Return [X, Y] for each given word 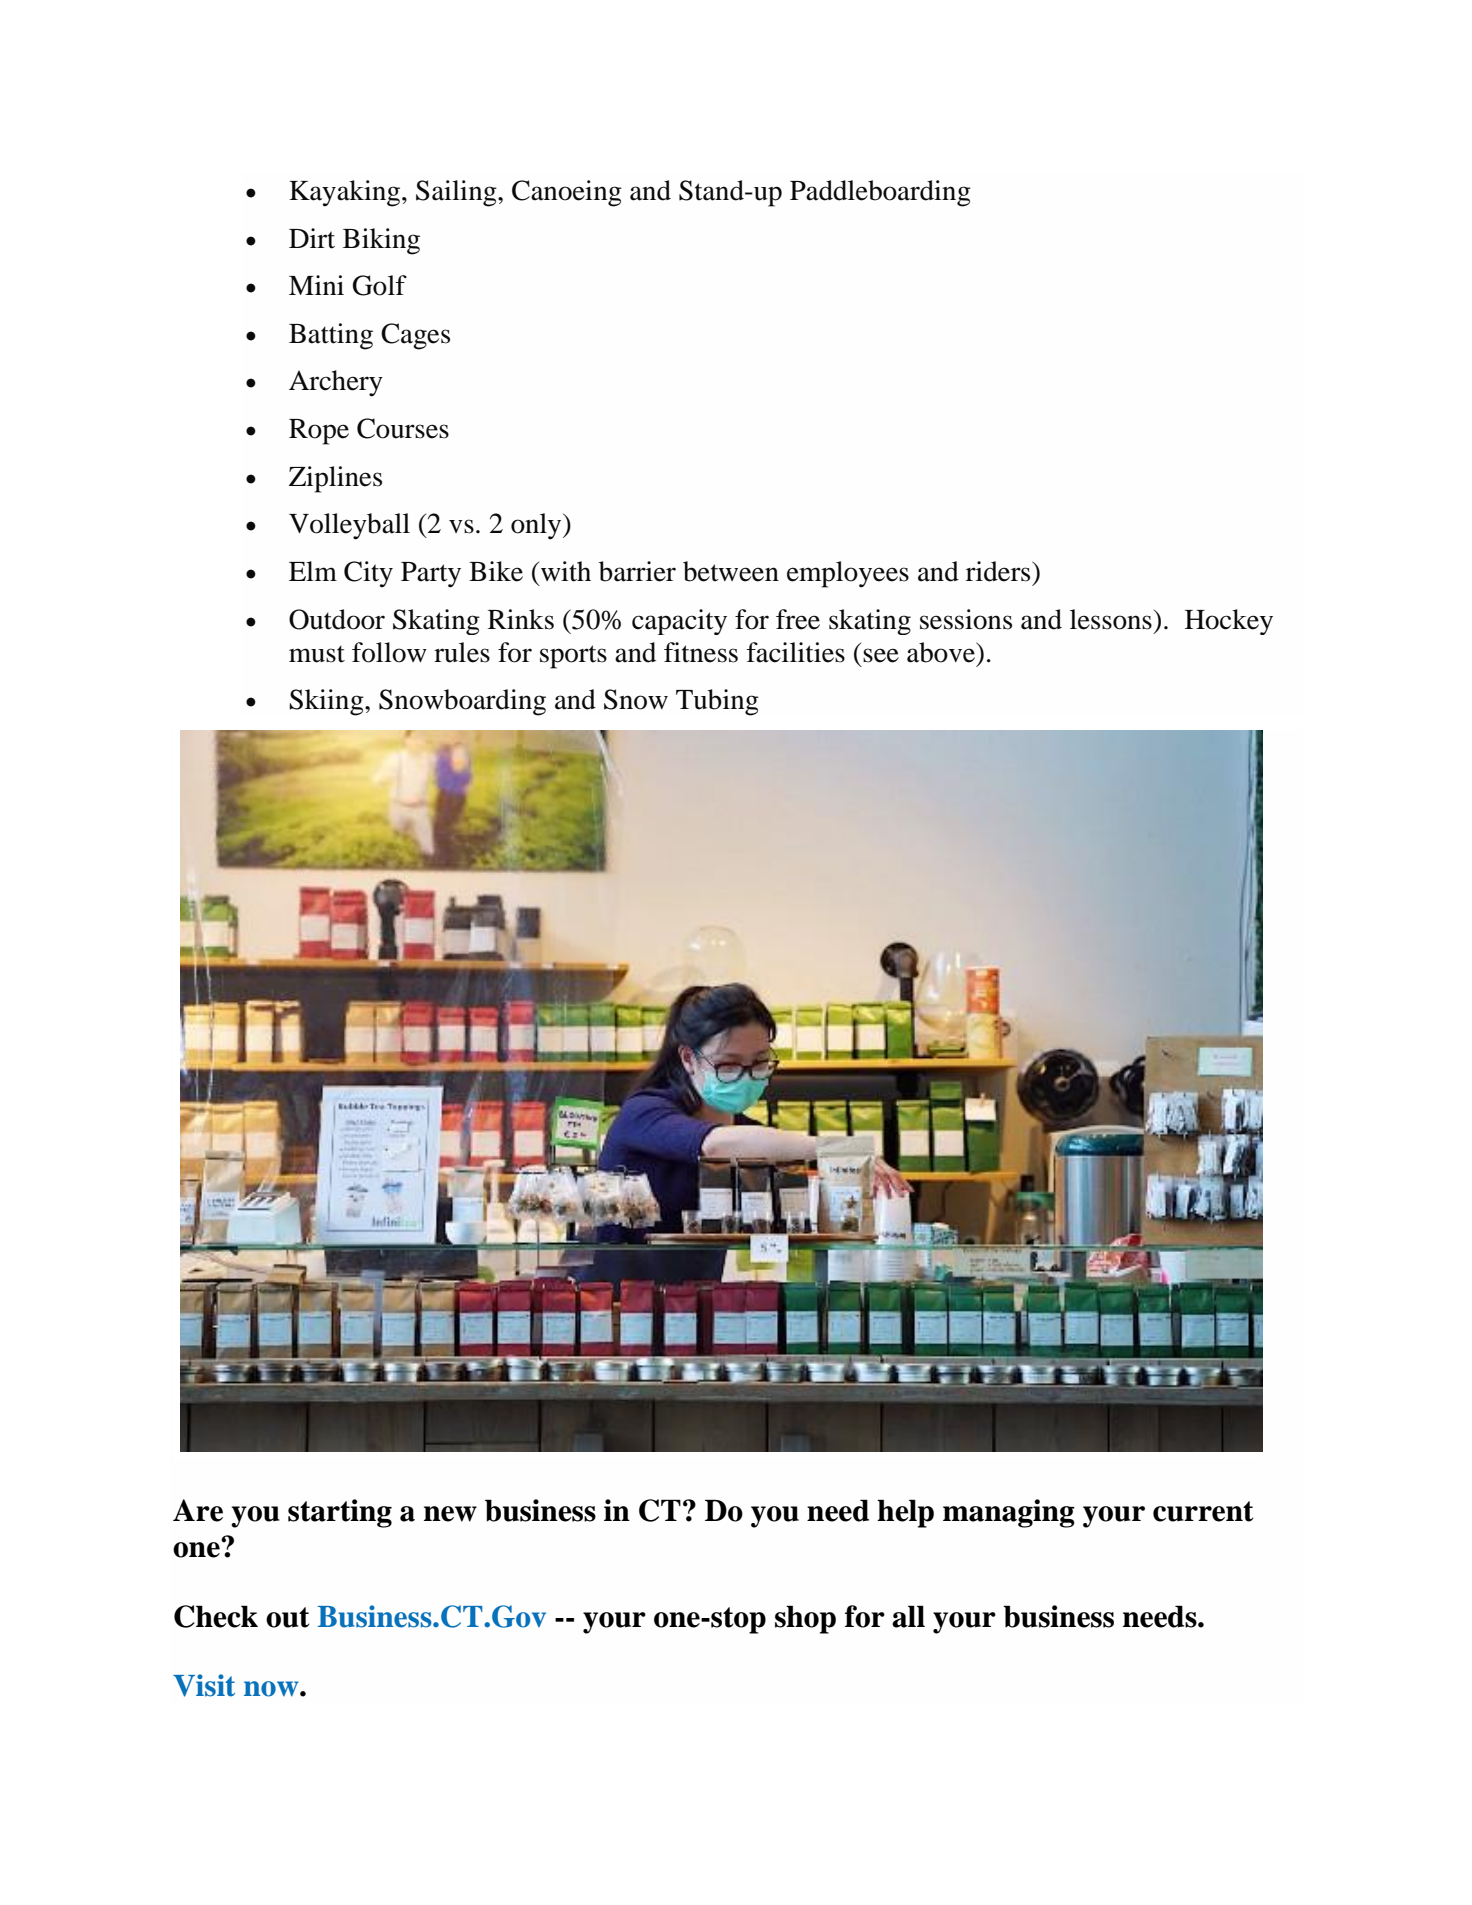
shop [805, 1619]
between [731, 571]
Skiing [327, 702]
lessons [1111, 619]
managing [1009, 1513]
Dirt [312, 238]
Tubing [717, 702]
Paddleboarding [880, 193]
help [905, 1513]
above [942, 652]
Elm [313, 571]
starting [340, 1513]
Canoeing [567, 193]
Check [216, 1616]
